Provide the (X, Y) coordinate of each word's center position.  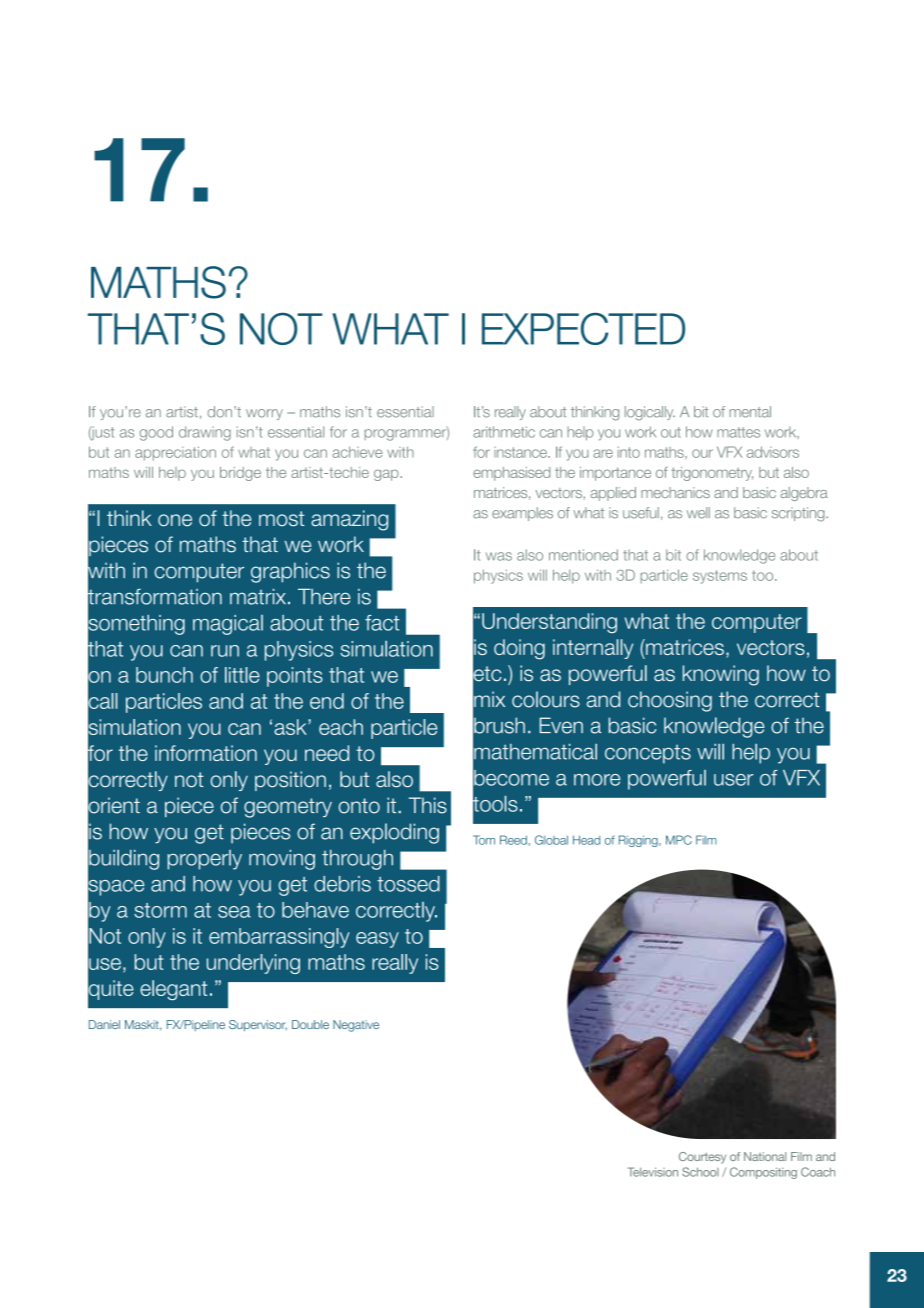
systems (720, 577)
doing (519, 649)
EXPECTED (583, 328)
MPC (679, 840)
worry (264, 414)
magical (228, 625)
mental (750, 412)
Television (653, 1172)
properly (205, 860)
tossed (408, 884)
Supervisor (258, 1026)
